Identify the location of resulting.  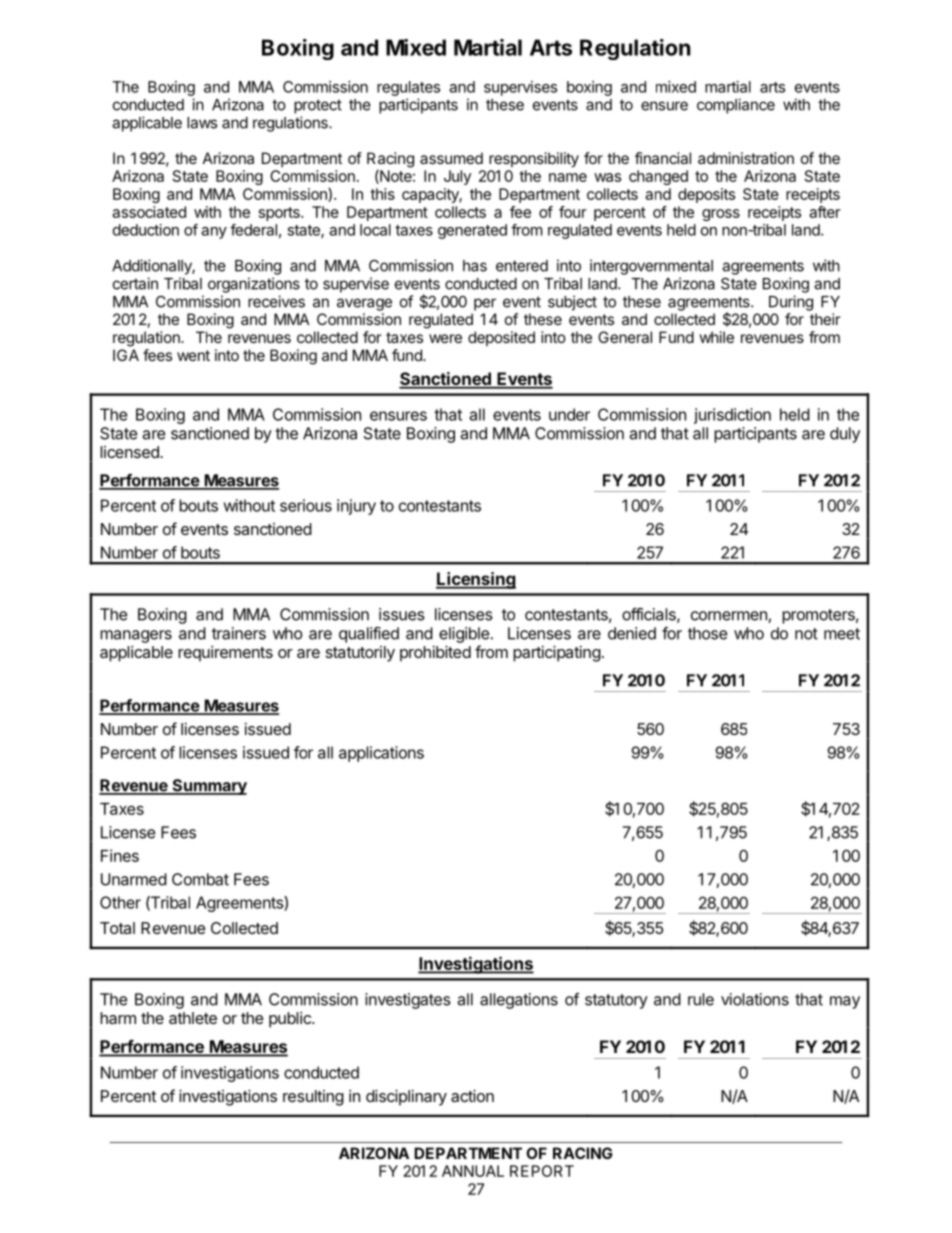
(313, 1098).
